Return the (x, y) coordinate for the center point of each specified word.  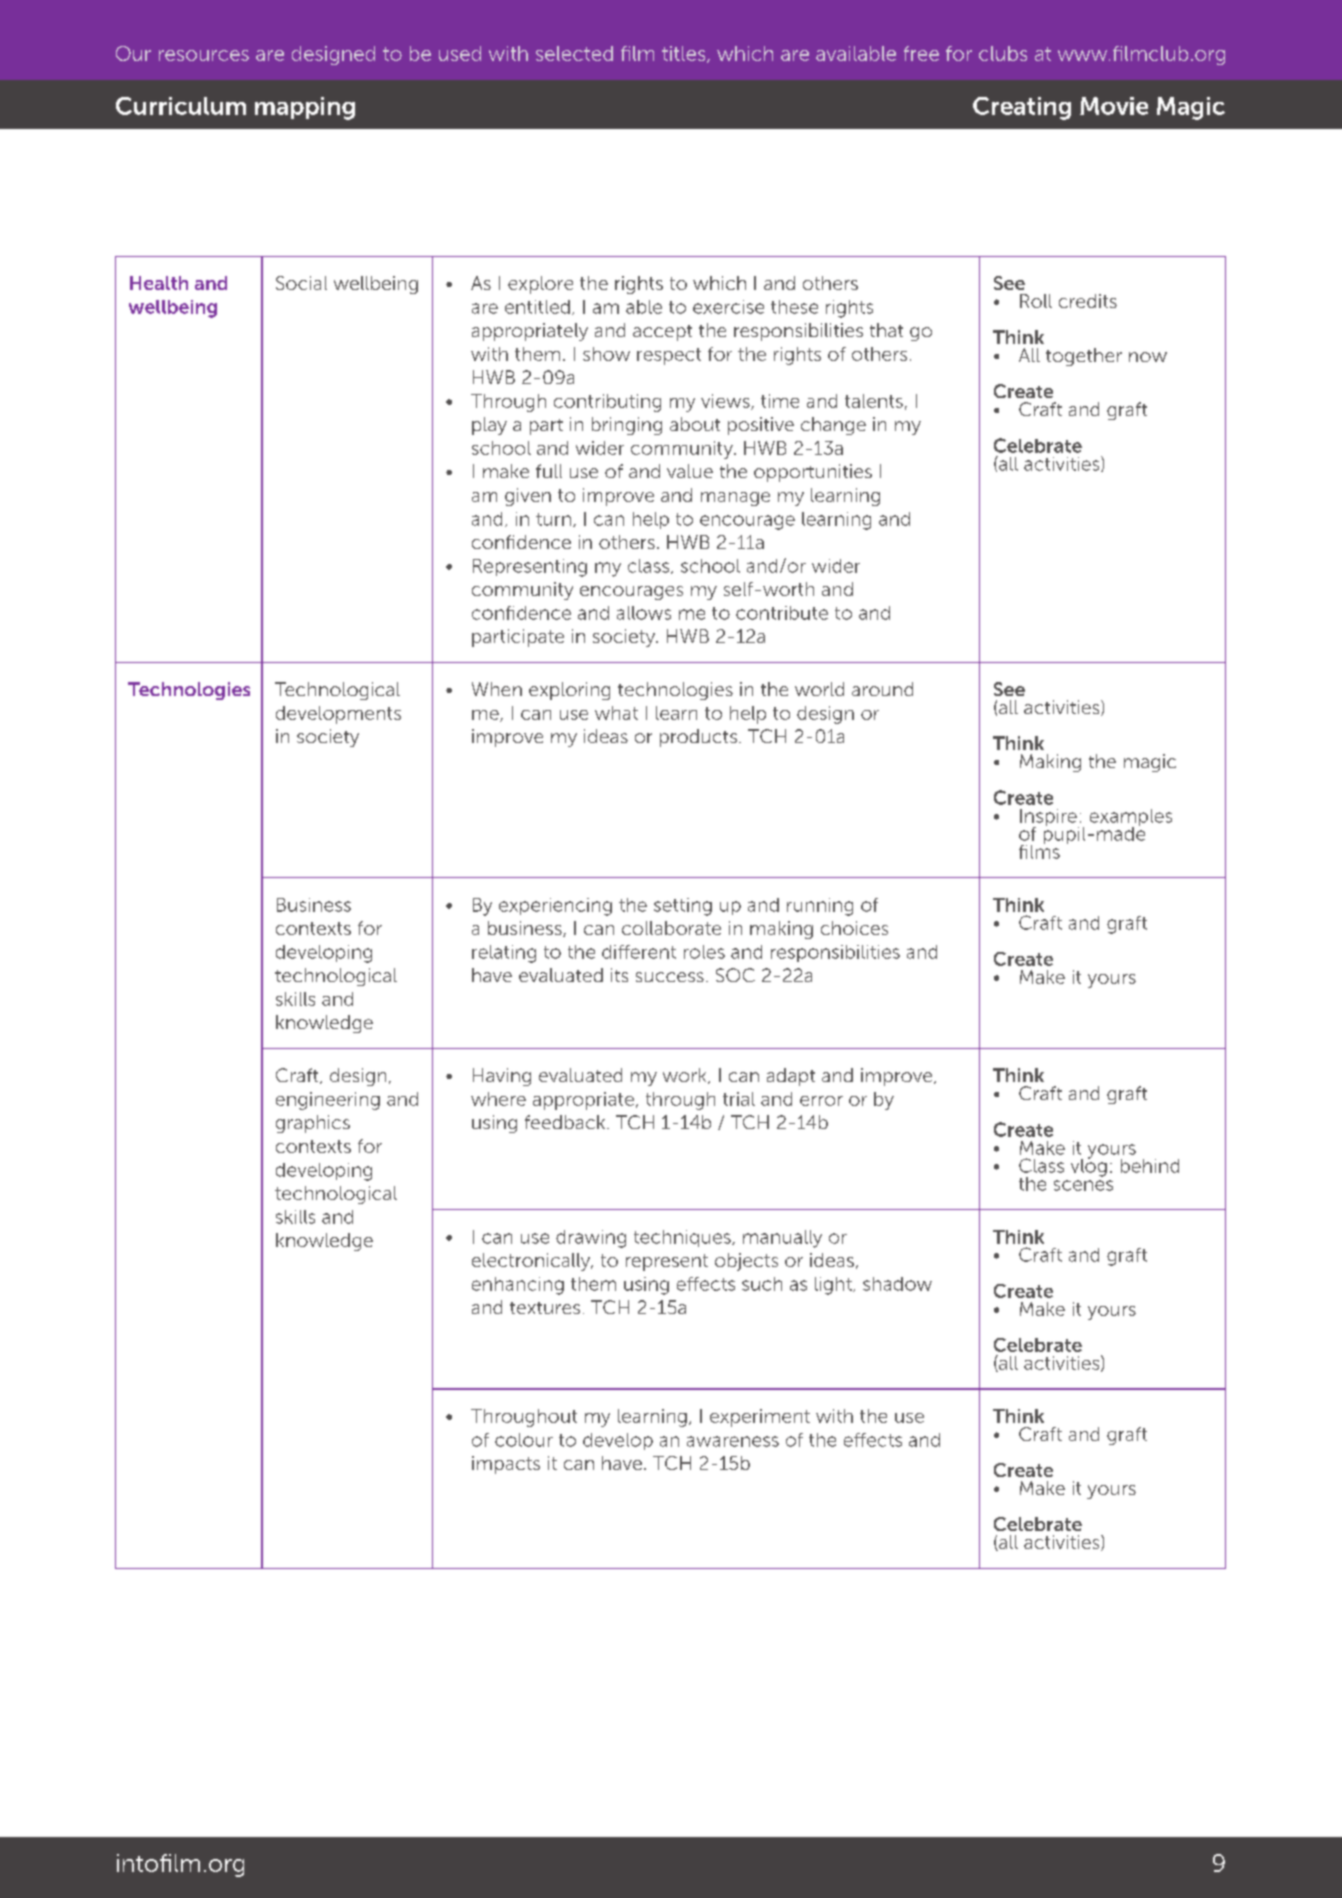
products (698, 738)
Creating (1022, 108)
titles (685, 54)
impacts (506, 1465)
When (497, 689)
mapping (305, 108)
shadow (897, 1284)
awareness (733, 1441)
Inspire (1049, 819)
